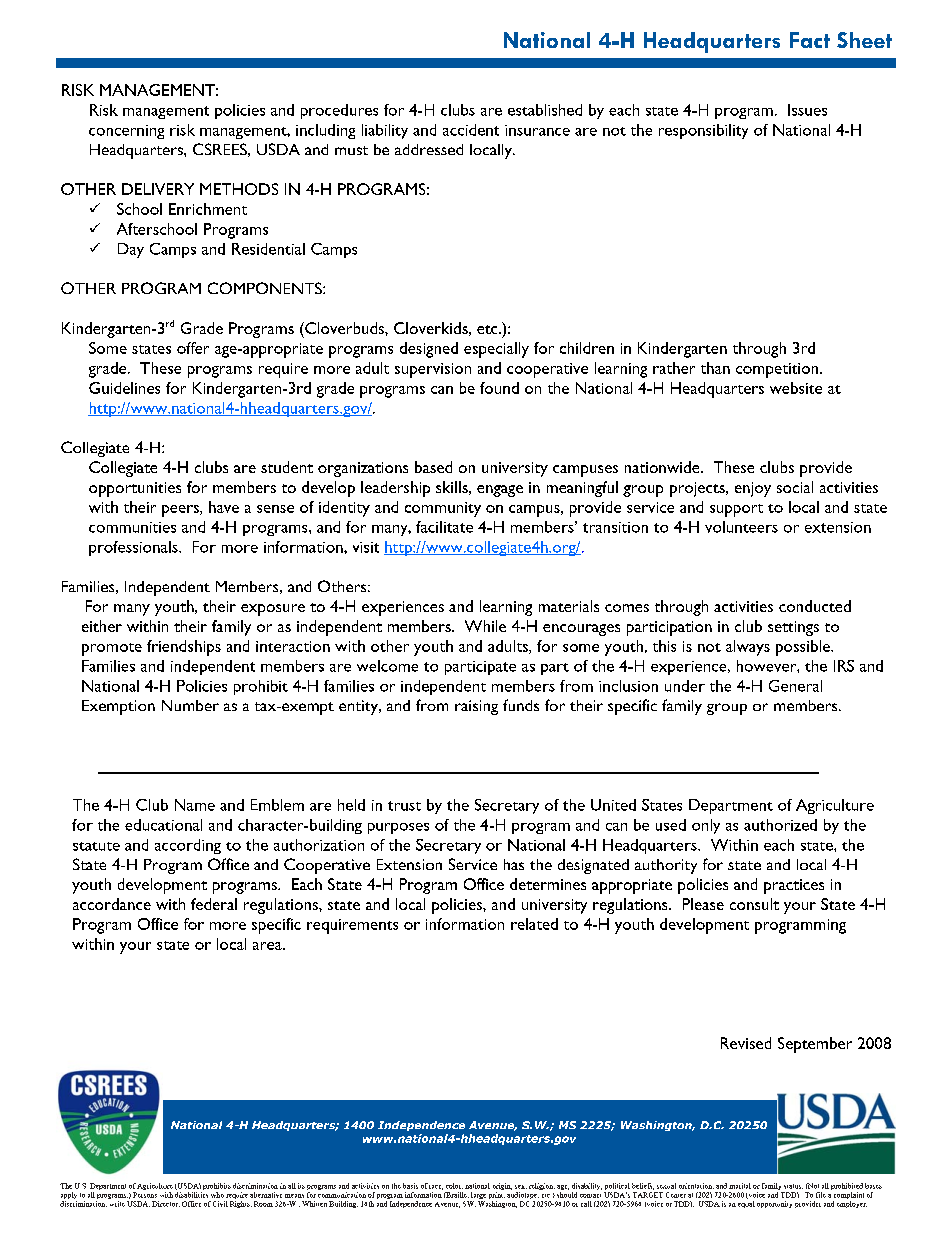  What do you see at coordinates (807, 110) in the image?
I see `Issues` at bounding box center [807, 110].
